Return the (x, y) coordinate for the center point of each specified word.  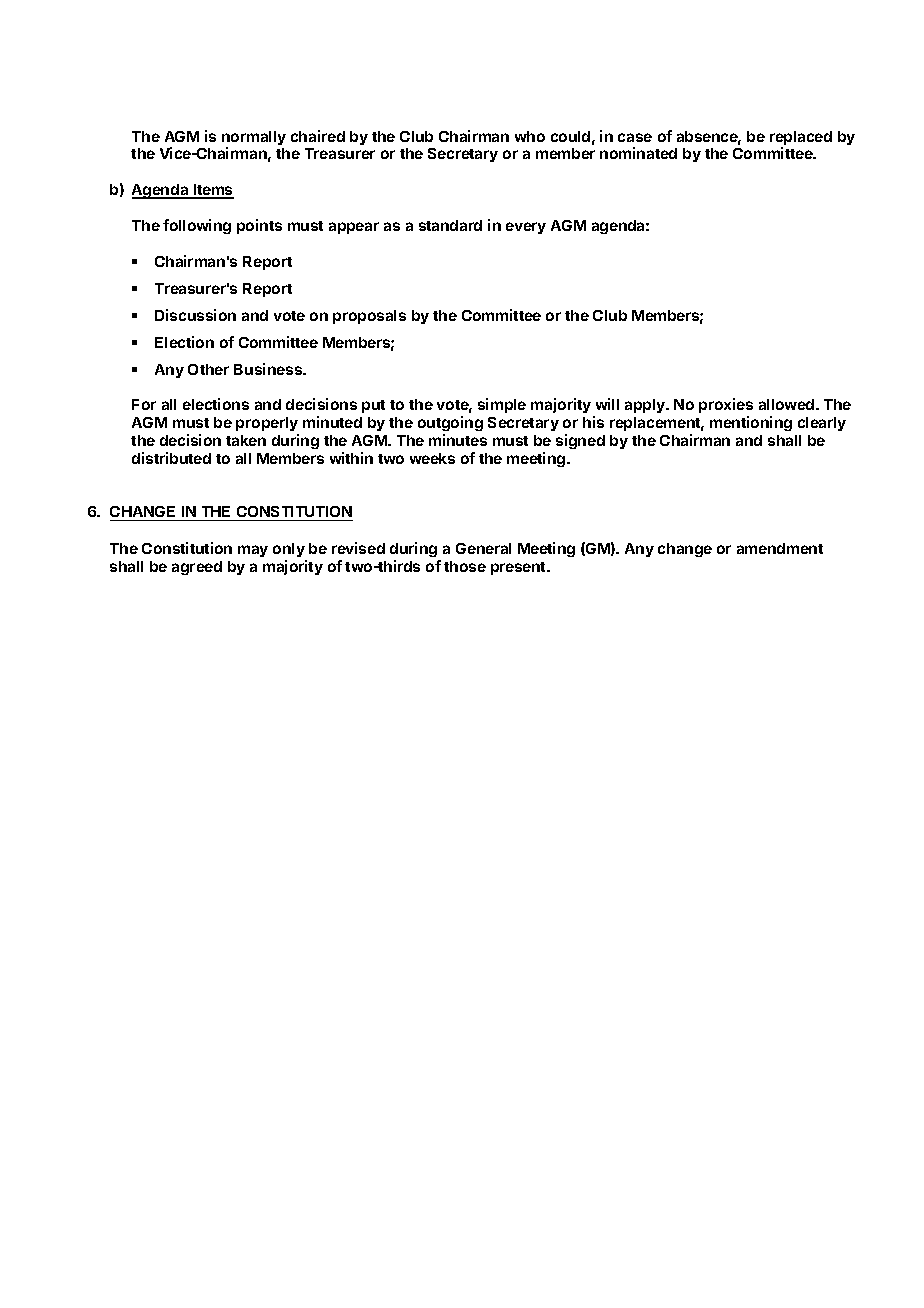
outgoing (450, 423)
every (526, 228)
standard (450, 225)
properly (267, 424)
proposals (369, 317)
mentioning (751, 423)
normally (254, 139)
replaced (801, 139)
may (253, 551)
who (530, 136)
